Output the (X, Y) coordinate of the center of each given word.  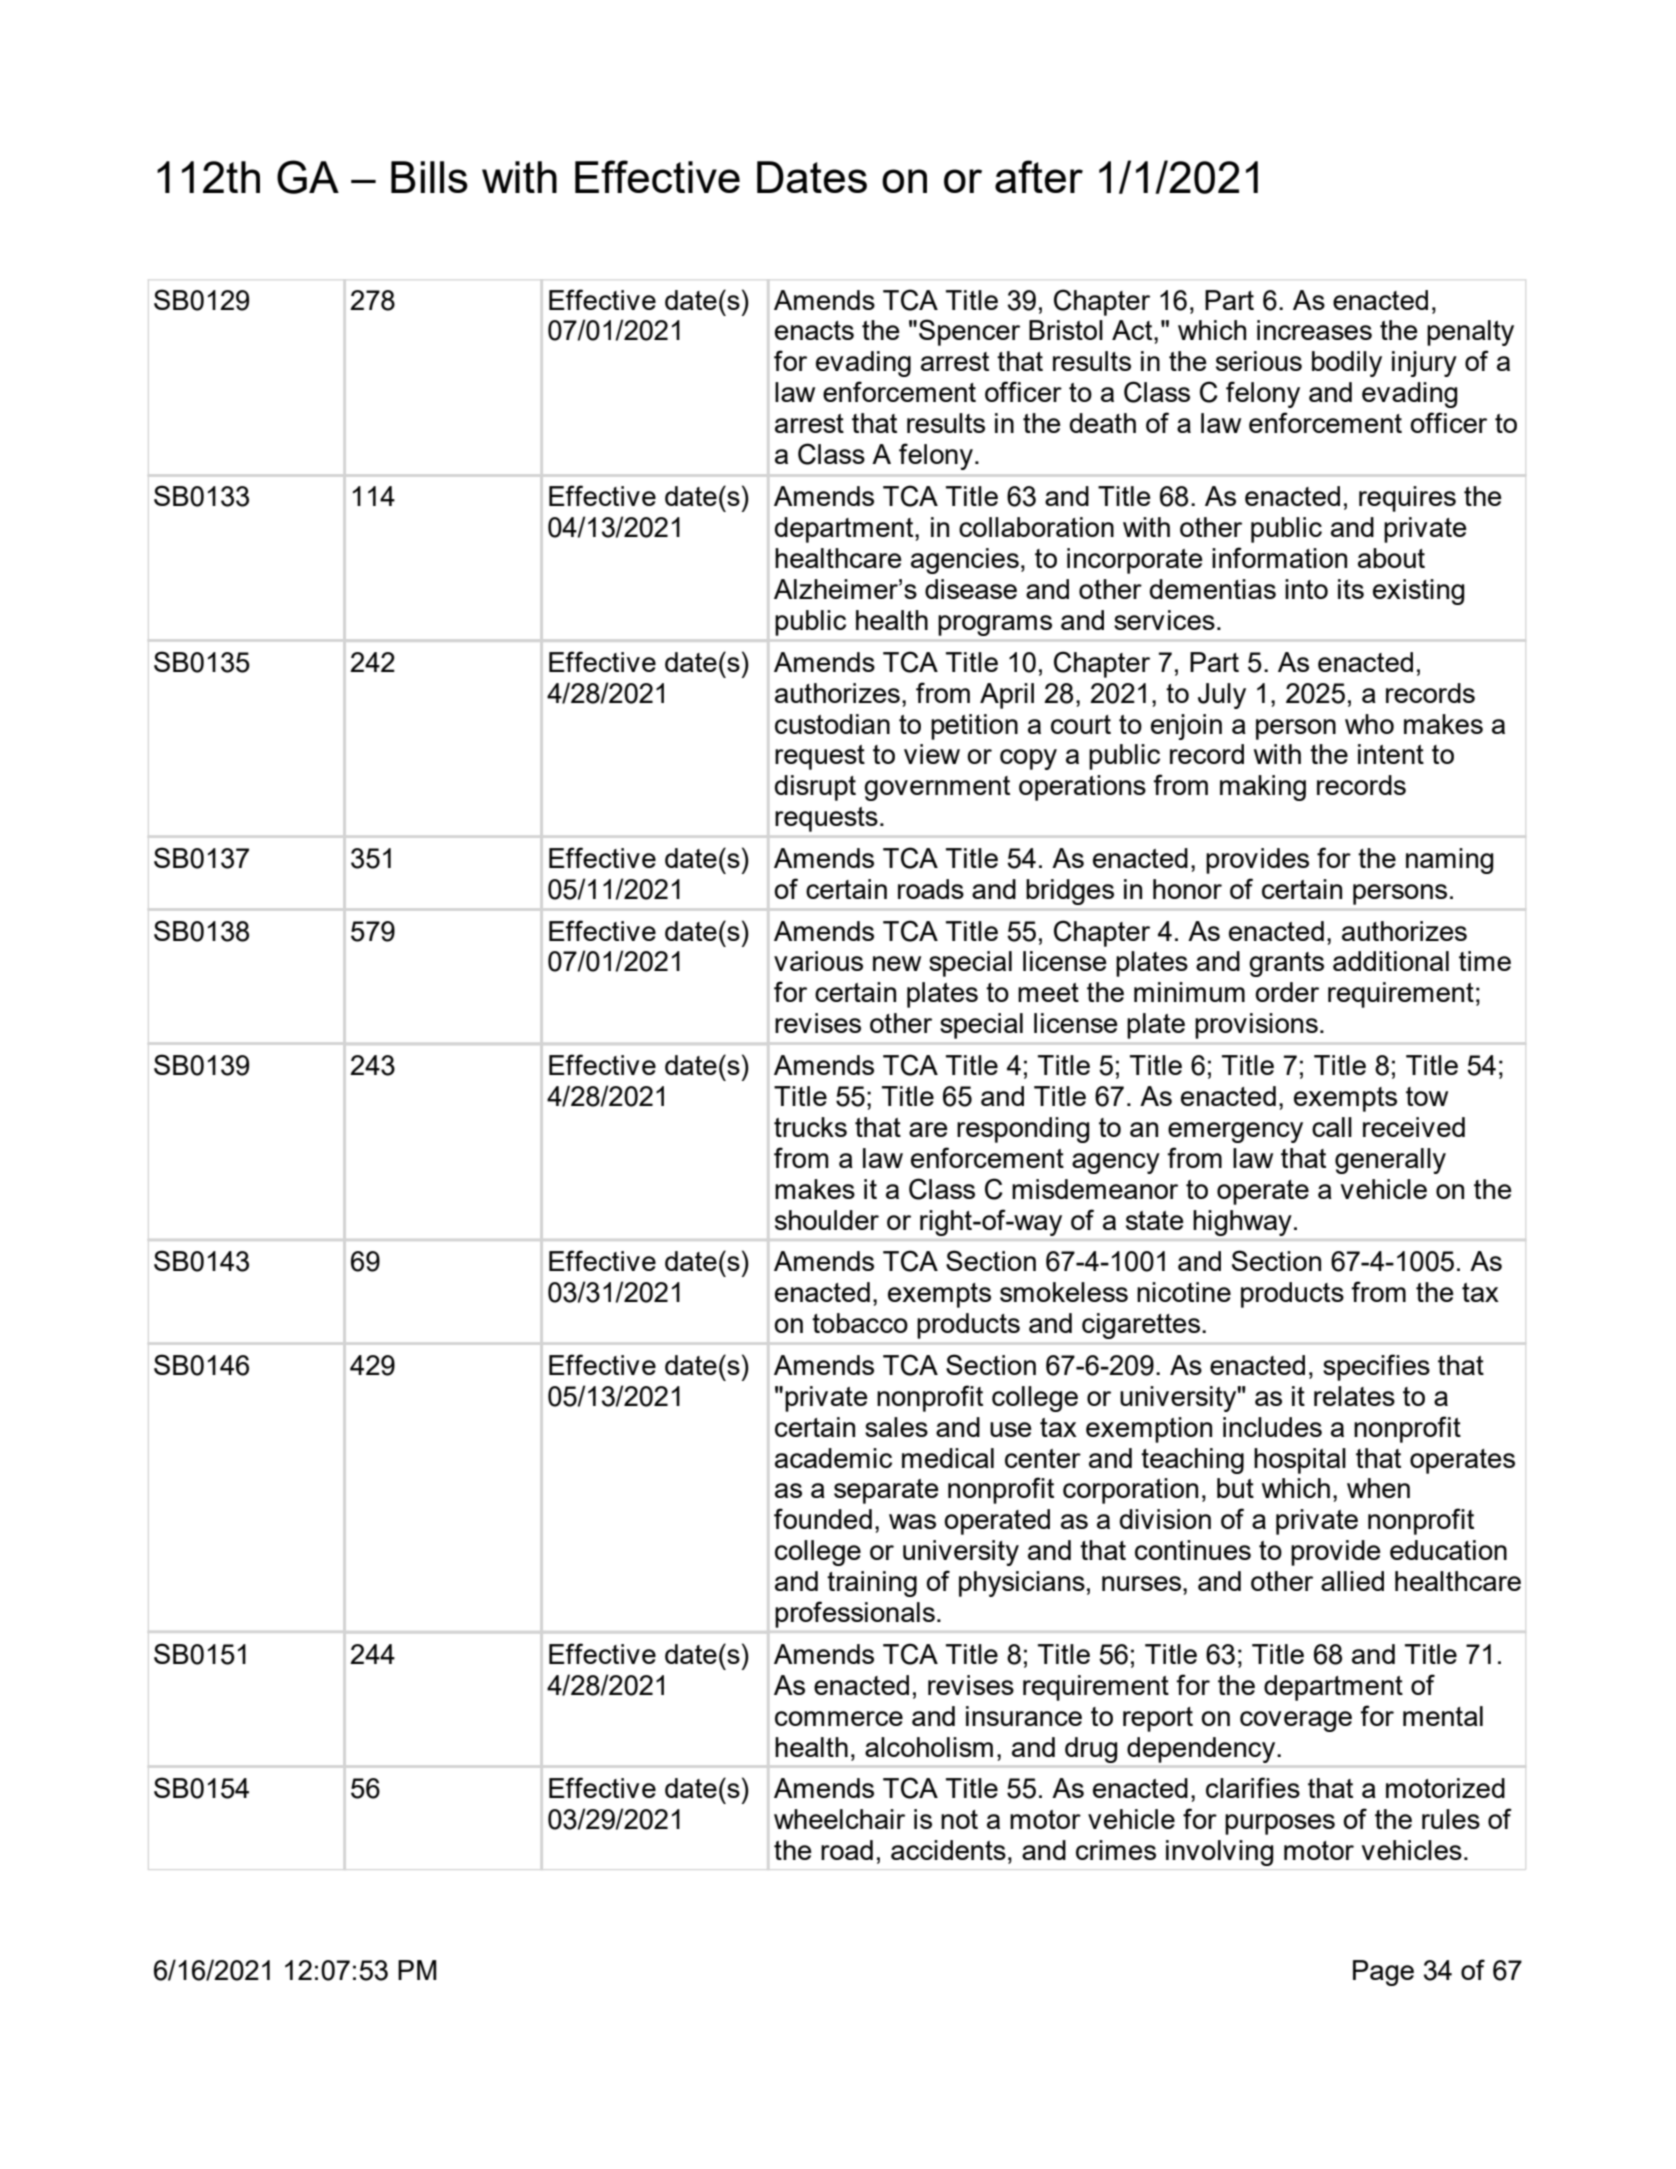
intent (1391, 754)
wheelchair (839, 1819)
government (937, 788)
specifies (1376, 1367)
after (1039, 176)
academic (833, 1458)
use (1011, 1429)
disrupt (815, 788)
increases (1314, 330)
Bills (429, 177)
